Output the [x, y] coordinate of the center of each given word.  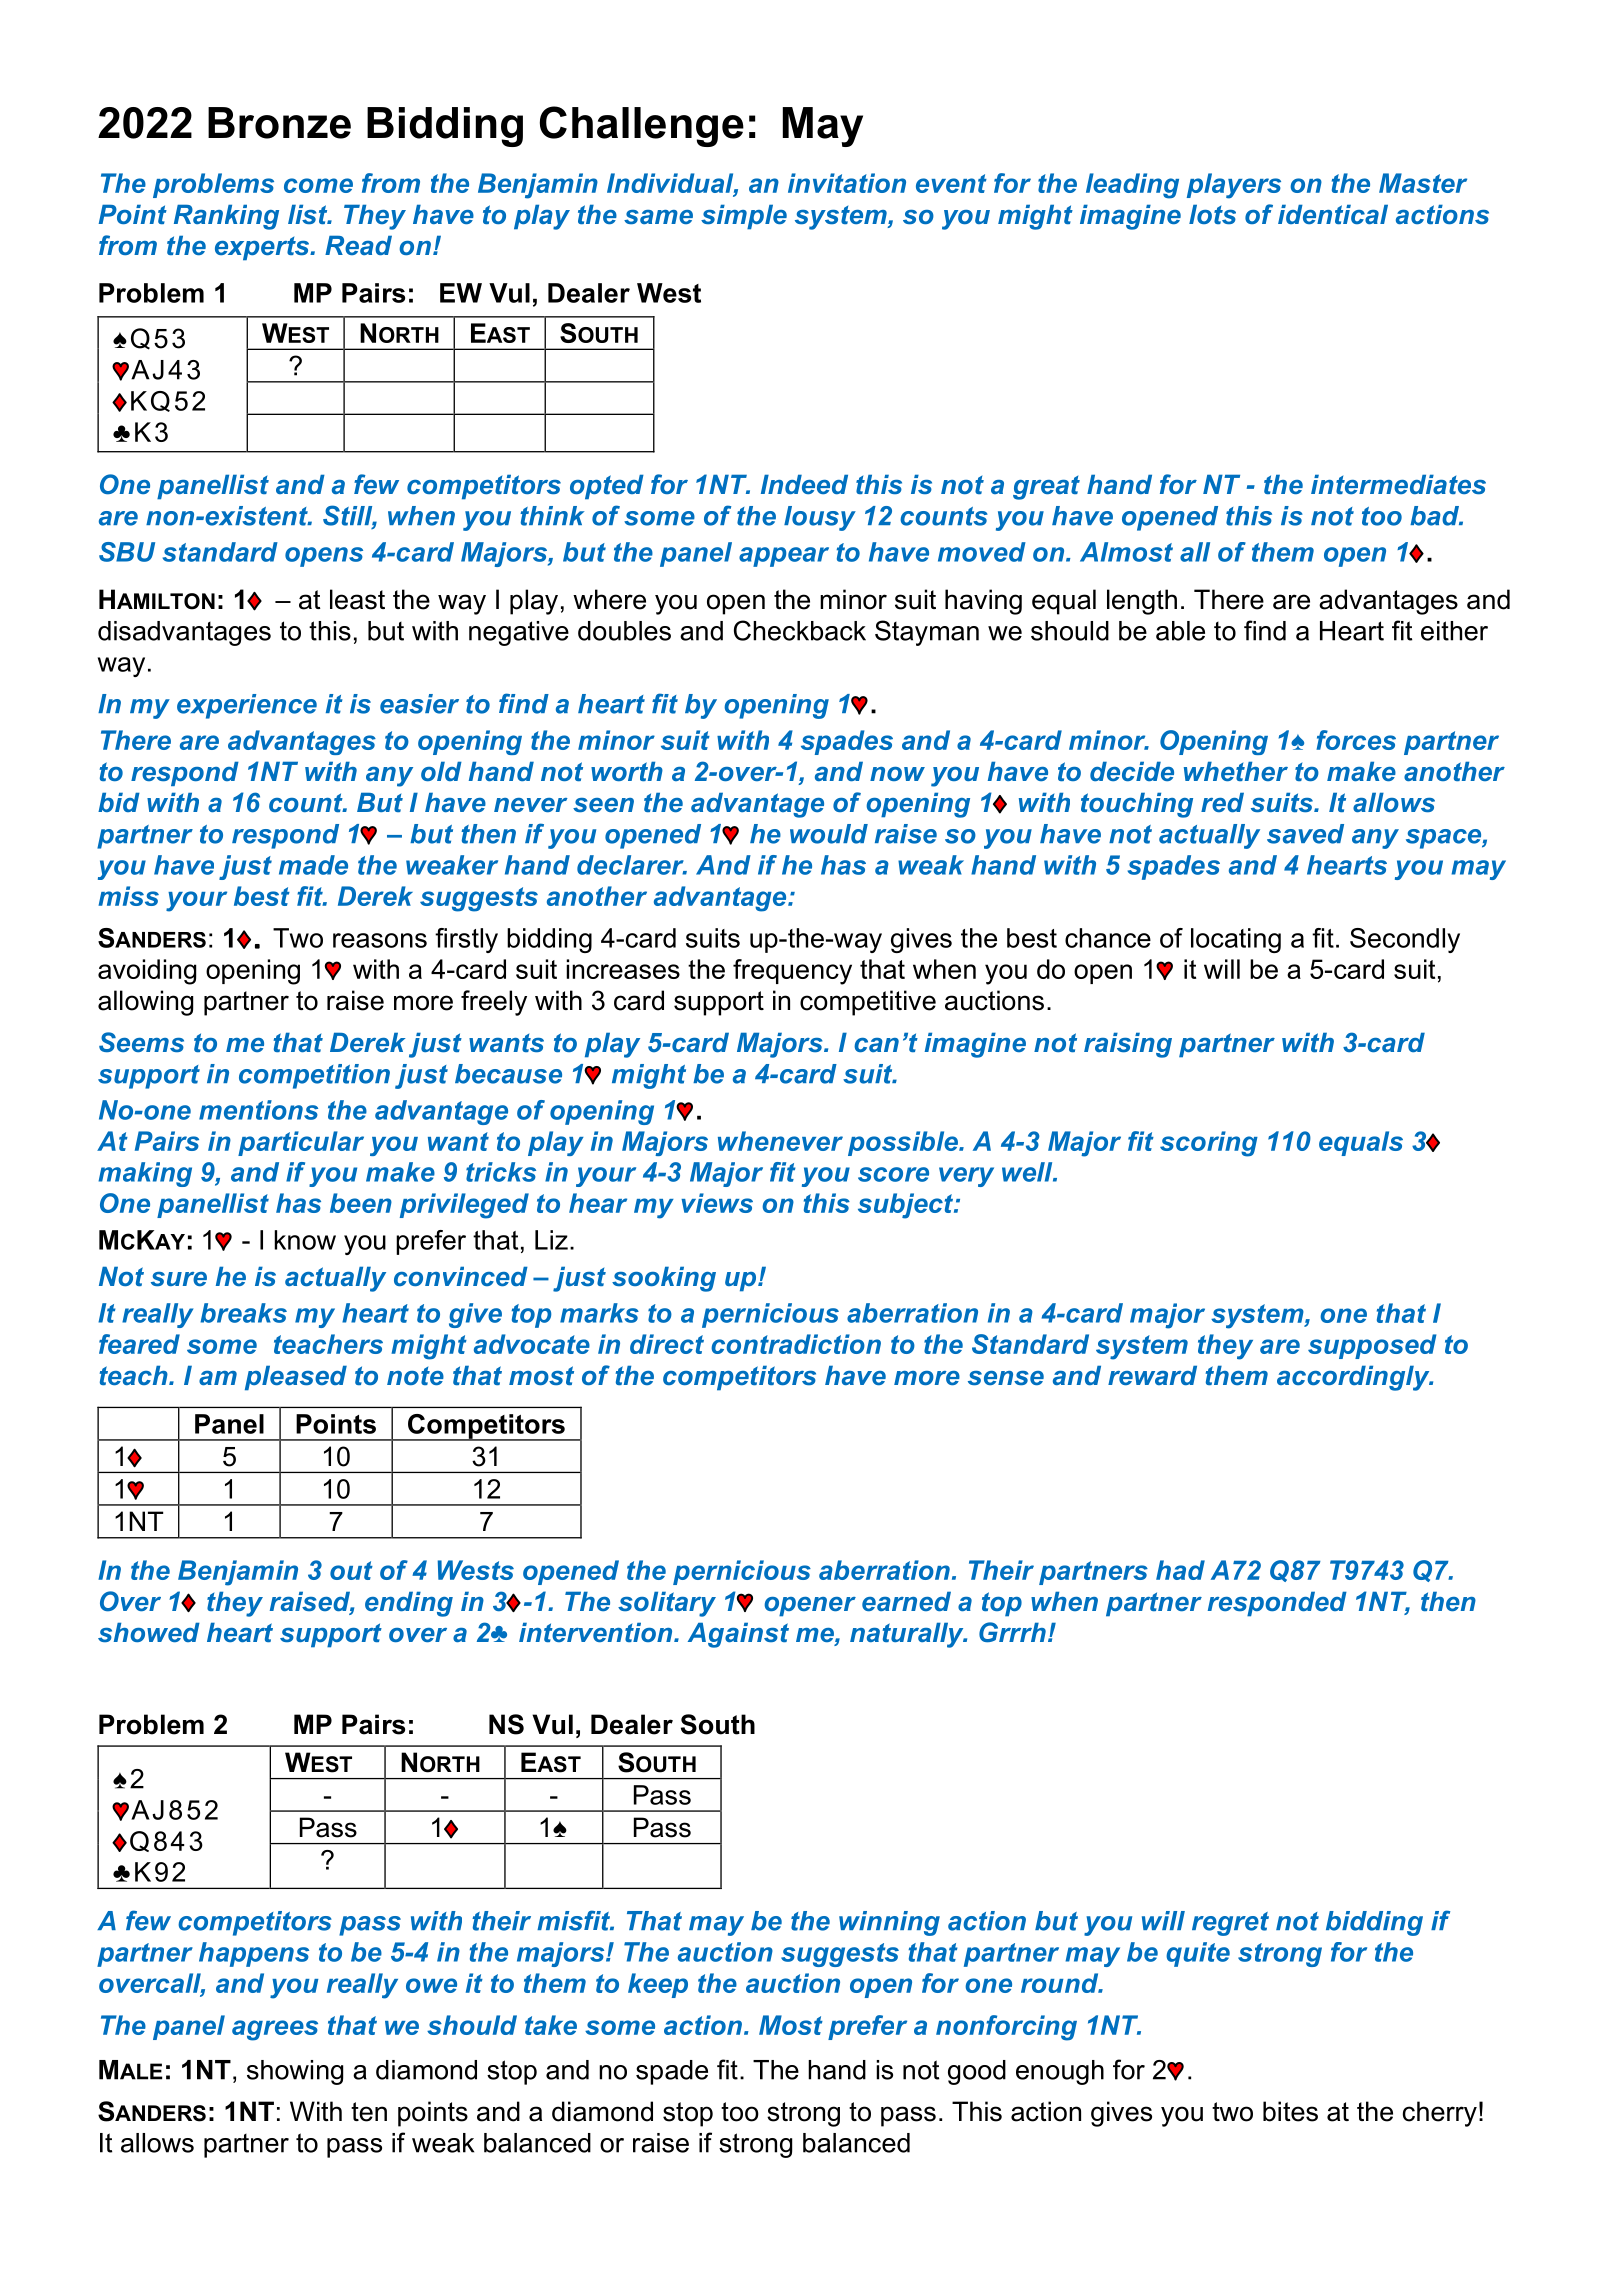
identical [1333, 214]
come [318, 185]
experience [247, 706]
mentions [258, 1110]
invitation [847, 183]
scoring [1209, 1144]
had [1180, 1570]
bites [1290, 2111]
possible [904, 1143]
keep [658, 1985]
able [1180, 631]
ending [409, 1604]
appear [784, 557]
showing [295, 2072]
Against [738, 1635]
